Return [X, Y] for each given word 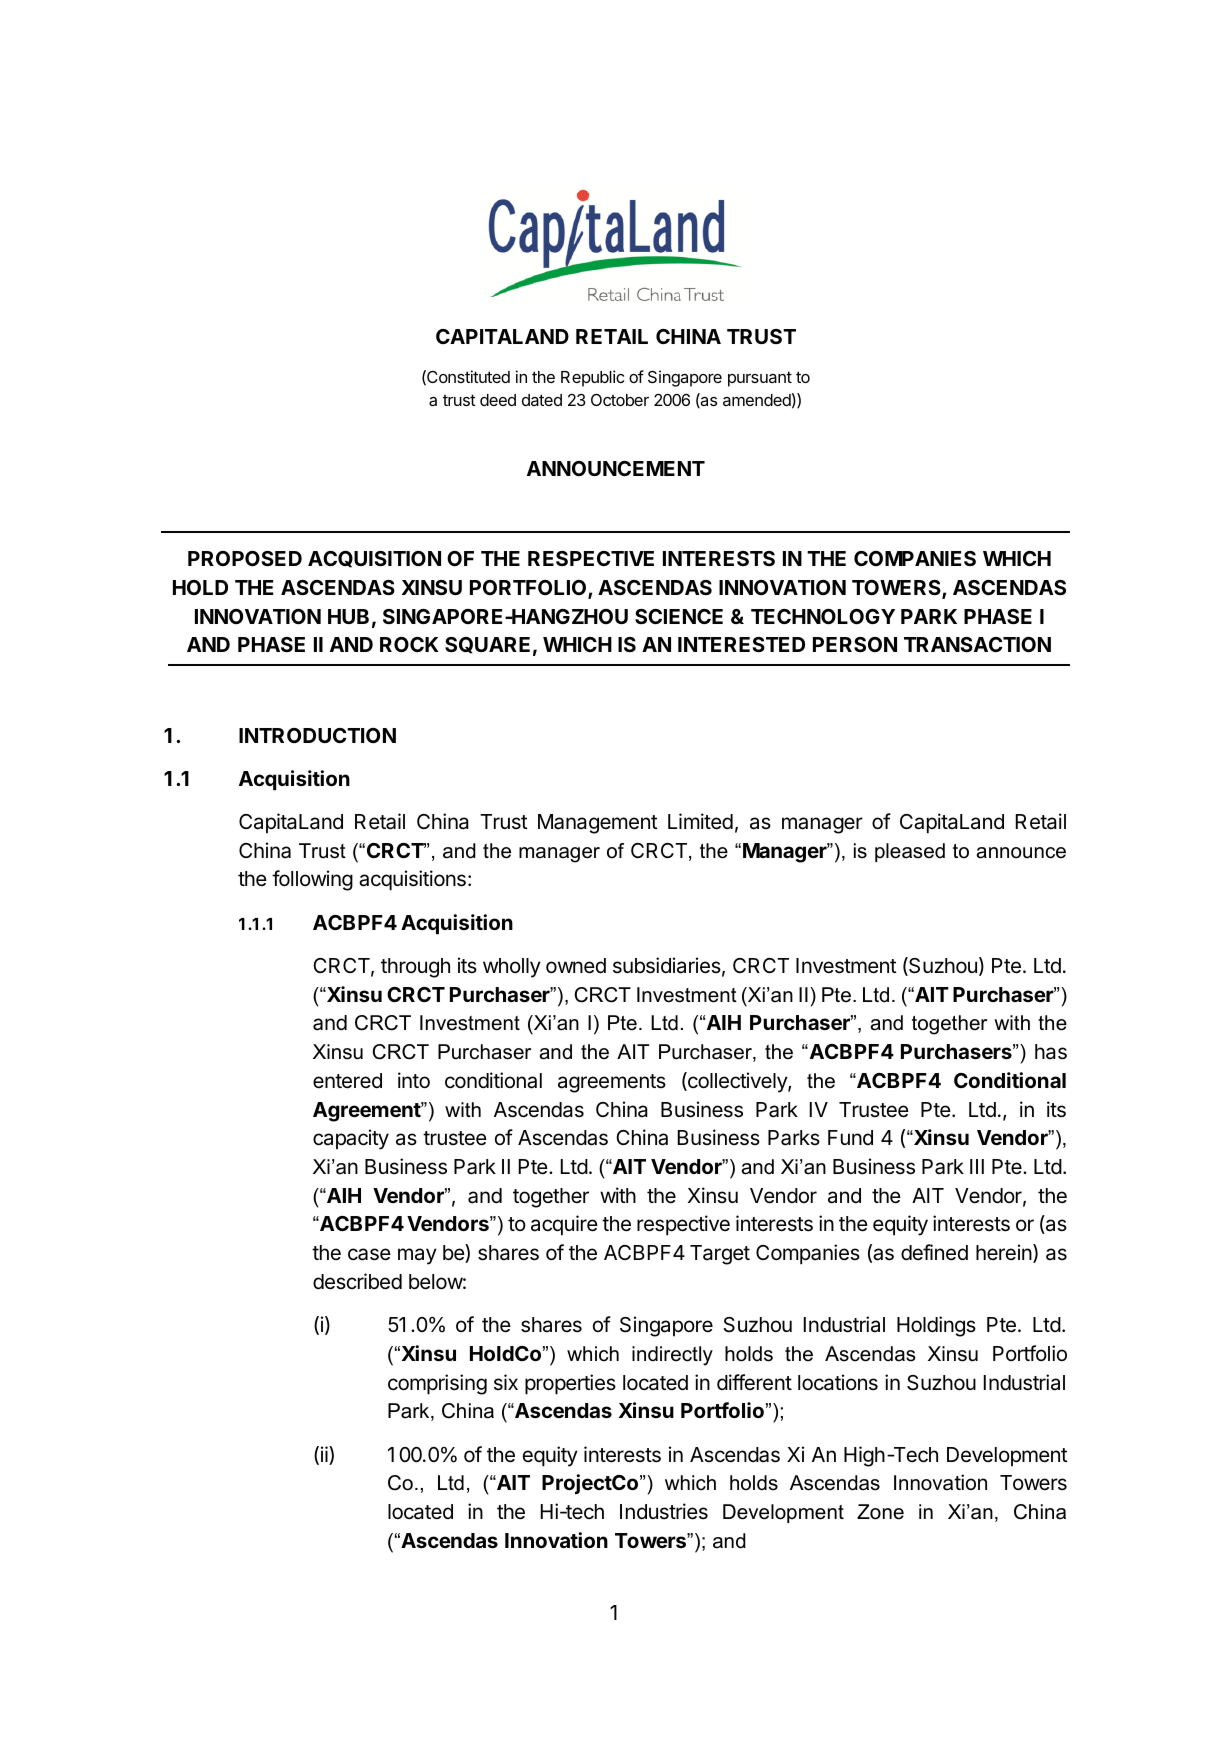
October [620, 399]
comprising [437, 1384]
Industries [664, 1511]
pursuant [760, 379]
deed [498, 400]
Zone [880, 1512]
